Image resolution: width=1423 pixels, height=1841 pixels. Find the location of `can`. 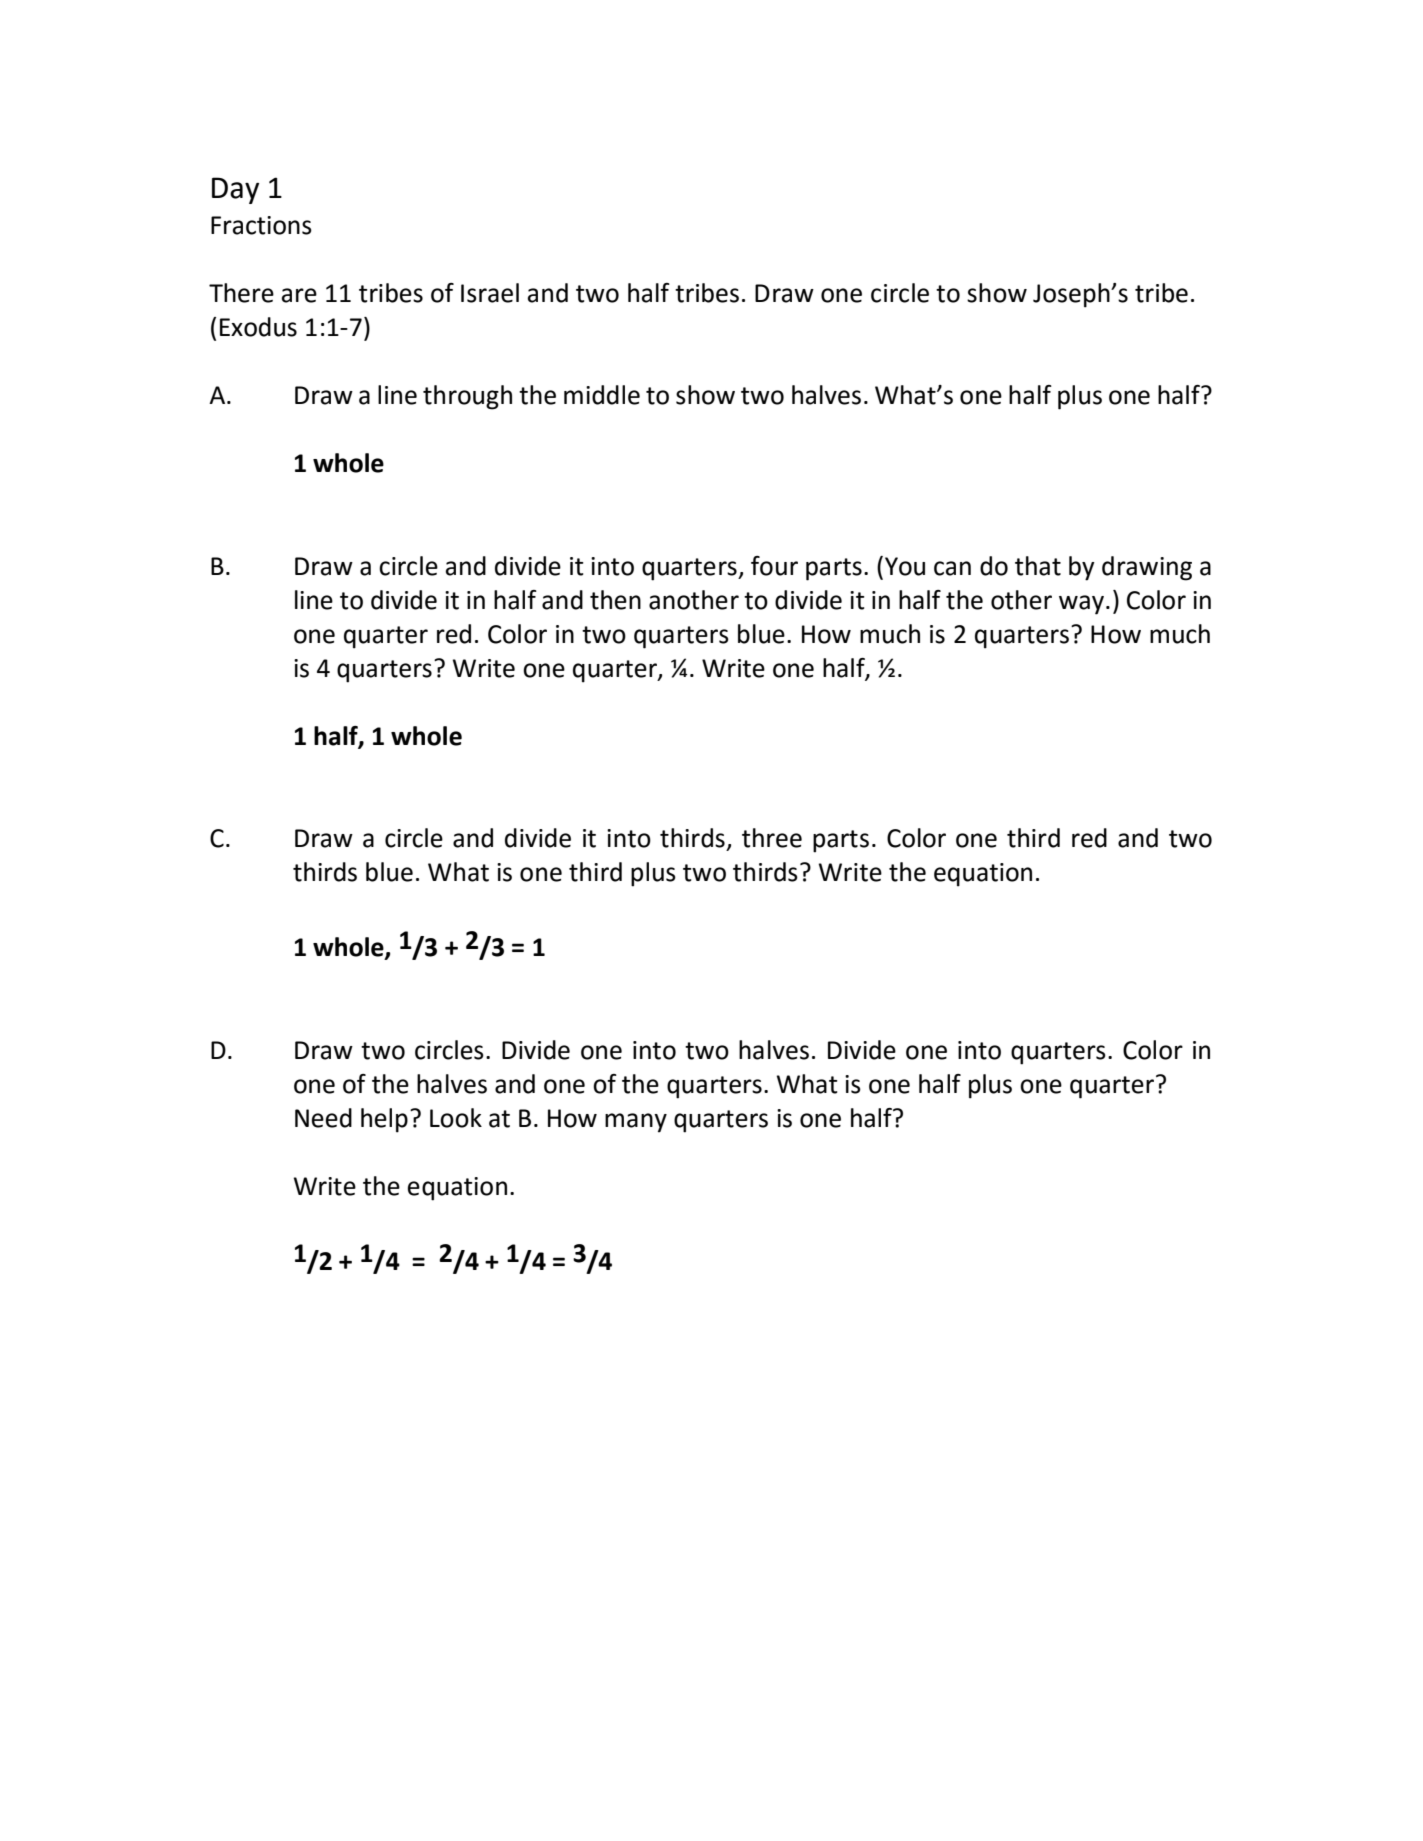

can is located at coordinates (952, 568).
